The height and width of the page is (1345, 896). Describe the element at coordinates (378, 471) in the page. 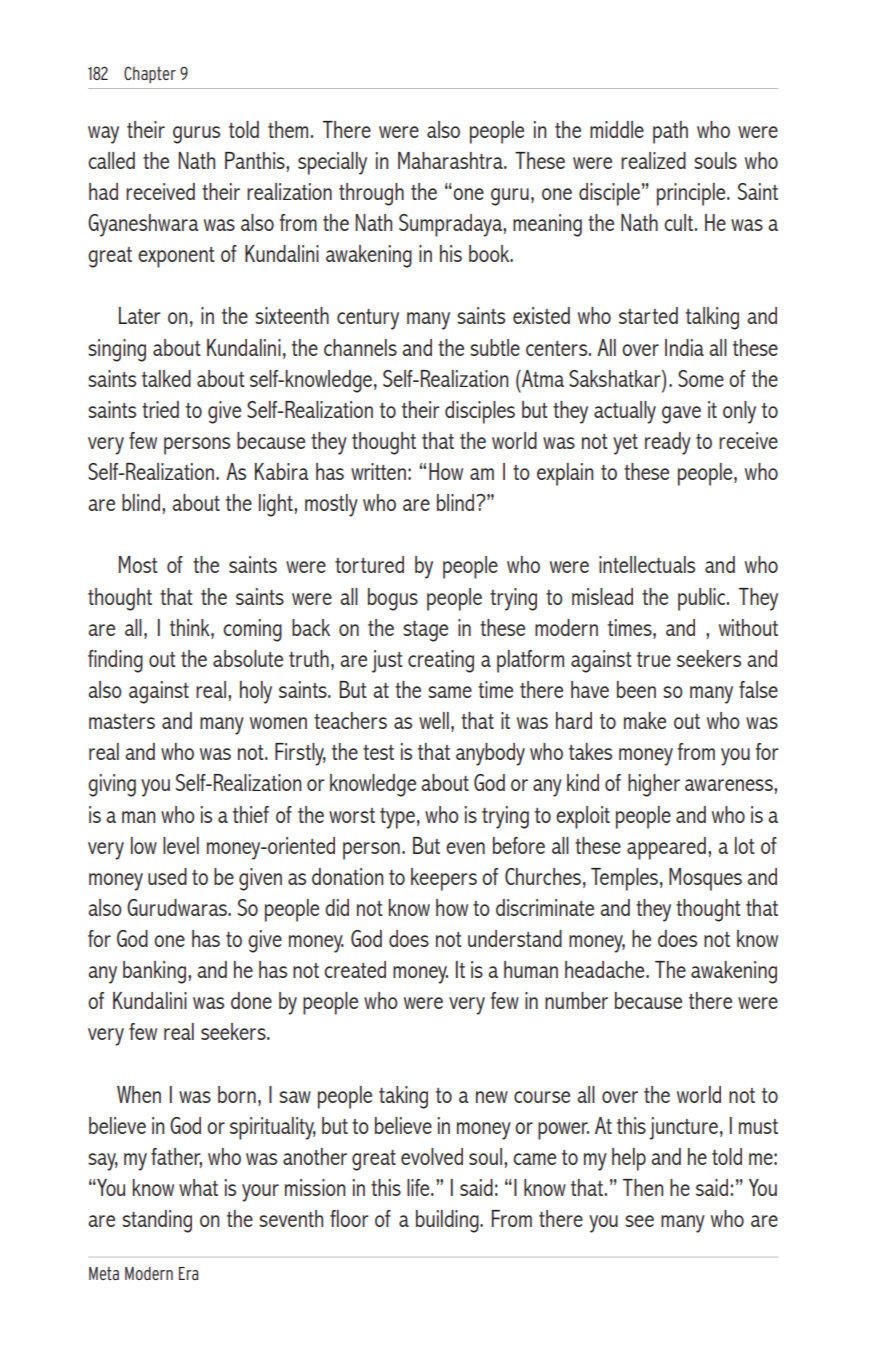

I see `written` at that location.
